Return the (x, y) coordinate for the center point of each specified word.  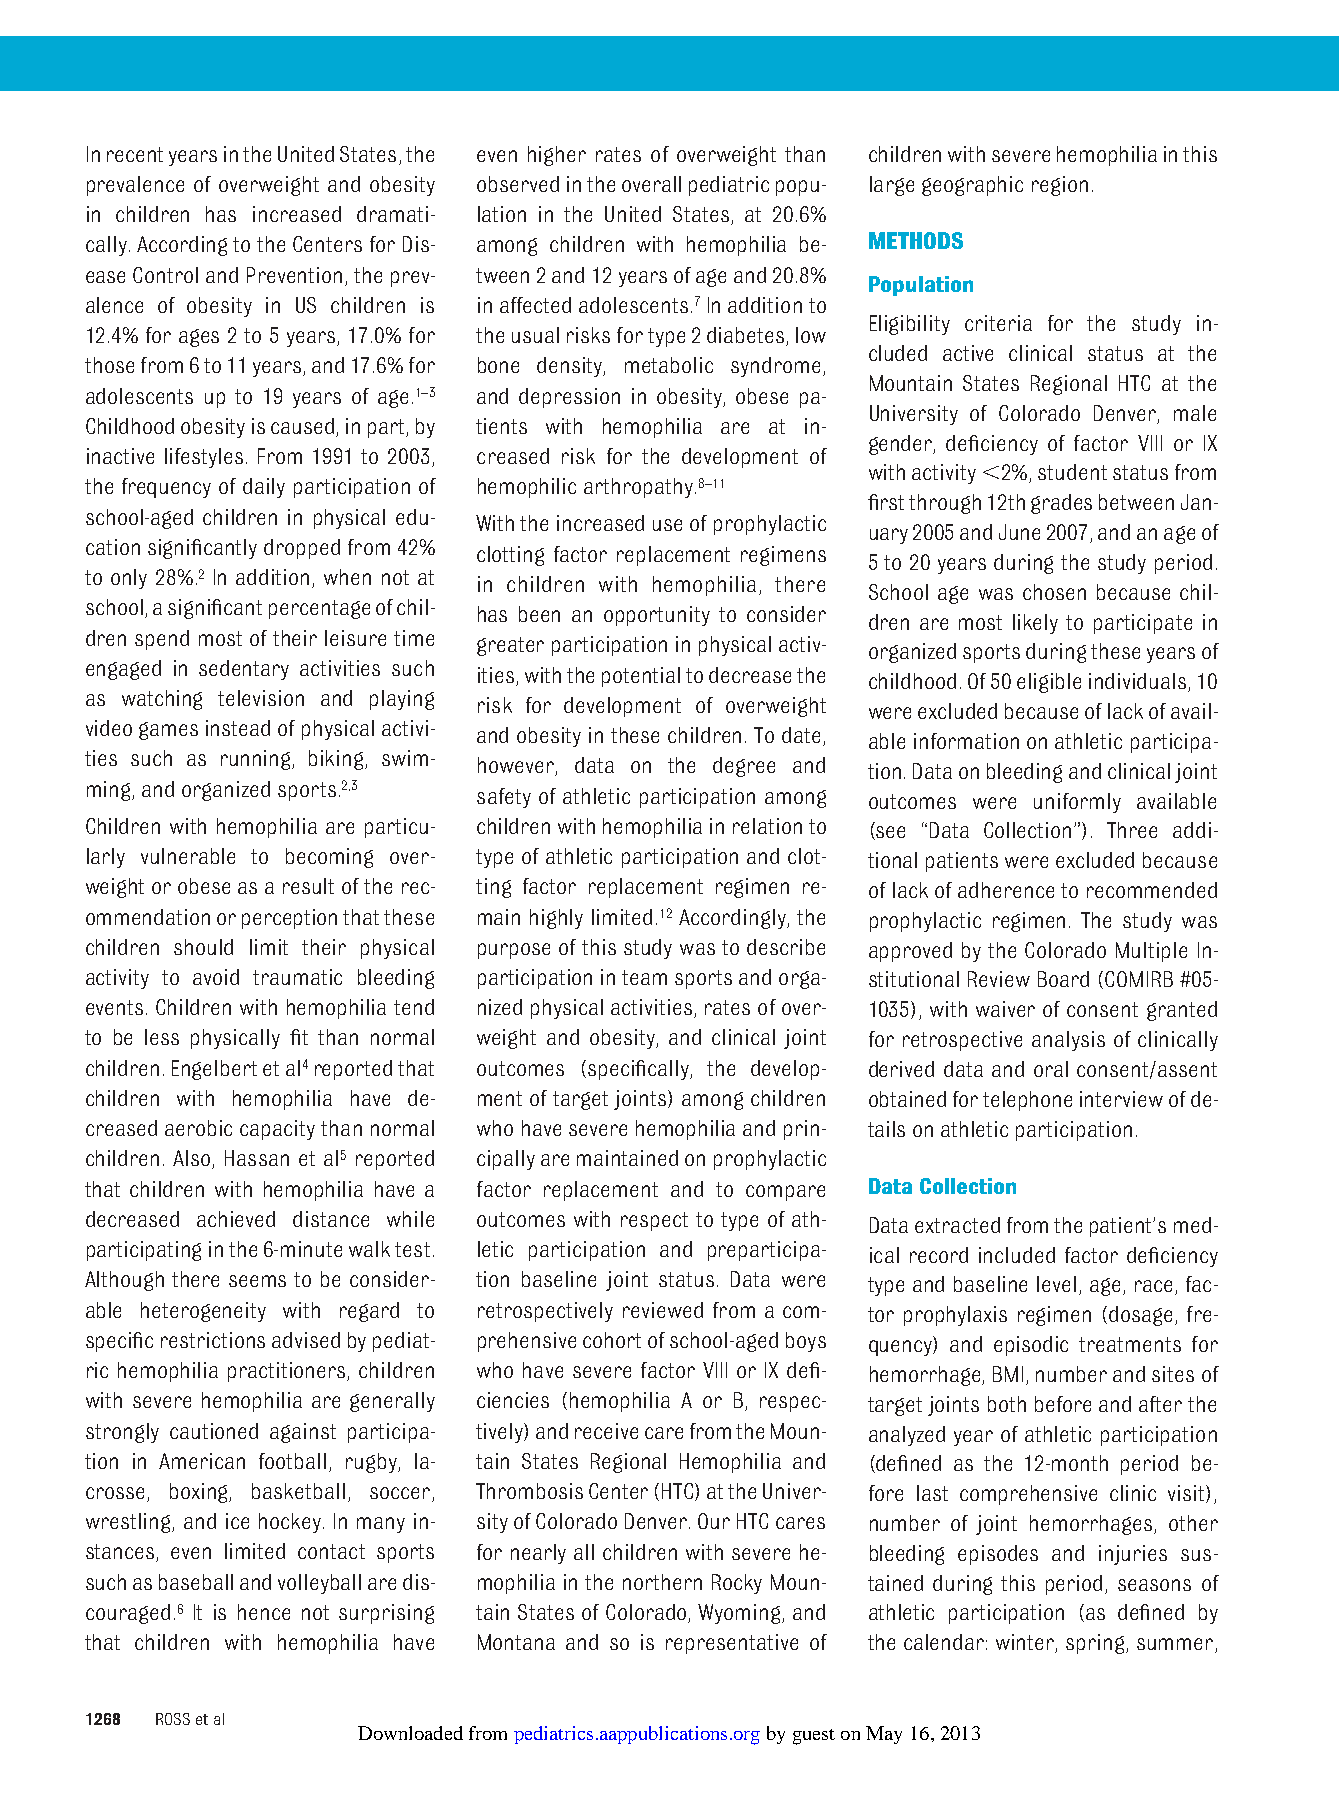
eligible (1049, 683)
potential (641, 677)
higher (557, 156)
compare (785, 1193)
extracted (957, 1225)
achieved (236, 1219)
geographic (972, 186)
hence (264, 1612)
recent (135, 154)
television (261, 698)
